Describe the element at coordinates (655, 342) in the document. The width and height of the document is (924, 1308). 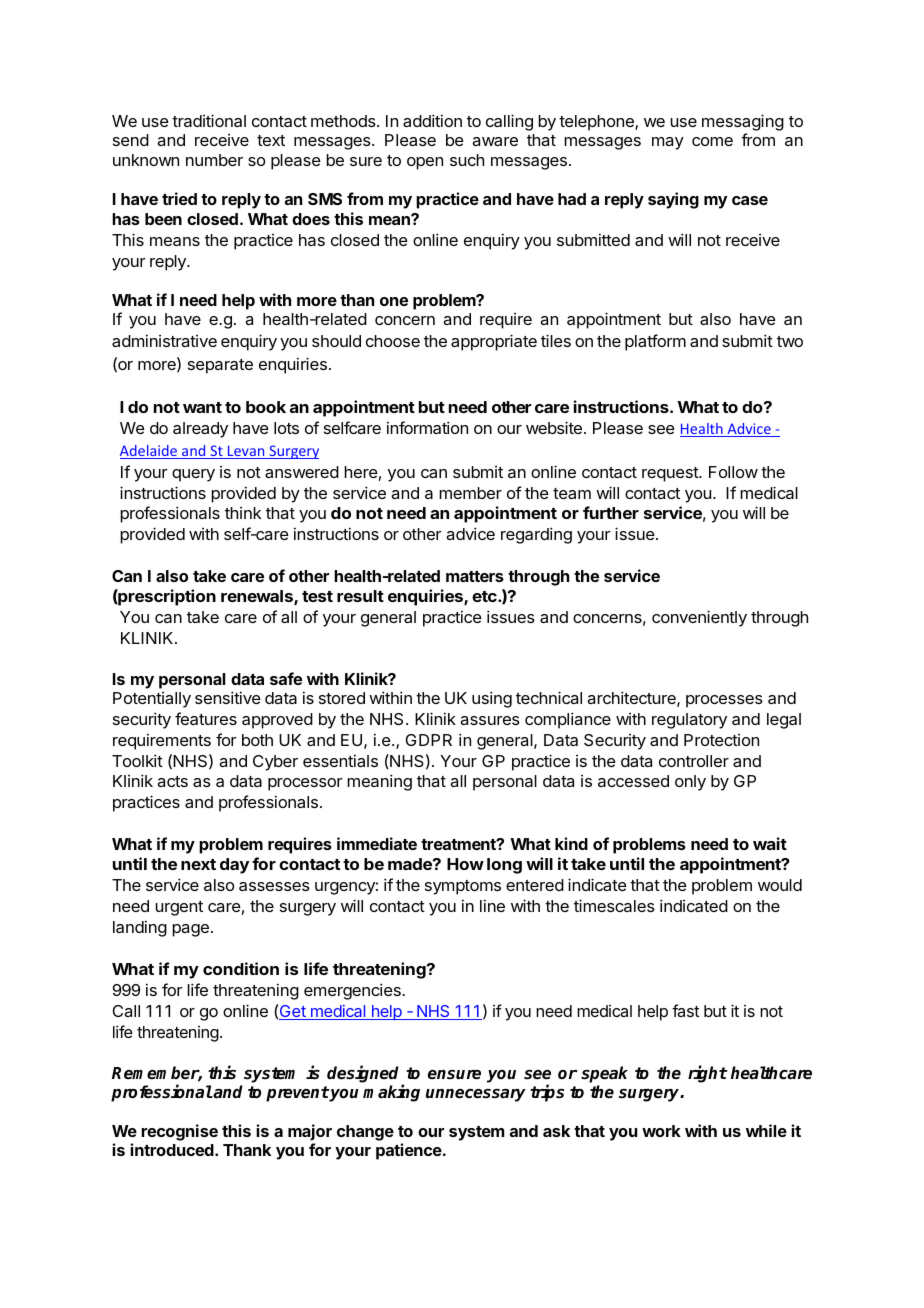
I see `platform` at that location.
